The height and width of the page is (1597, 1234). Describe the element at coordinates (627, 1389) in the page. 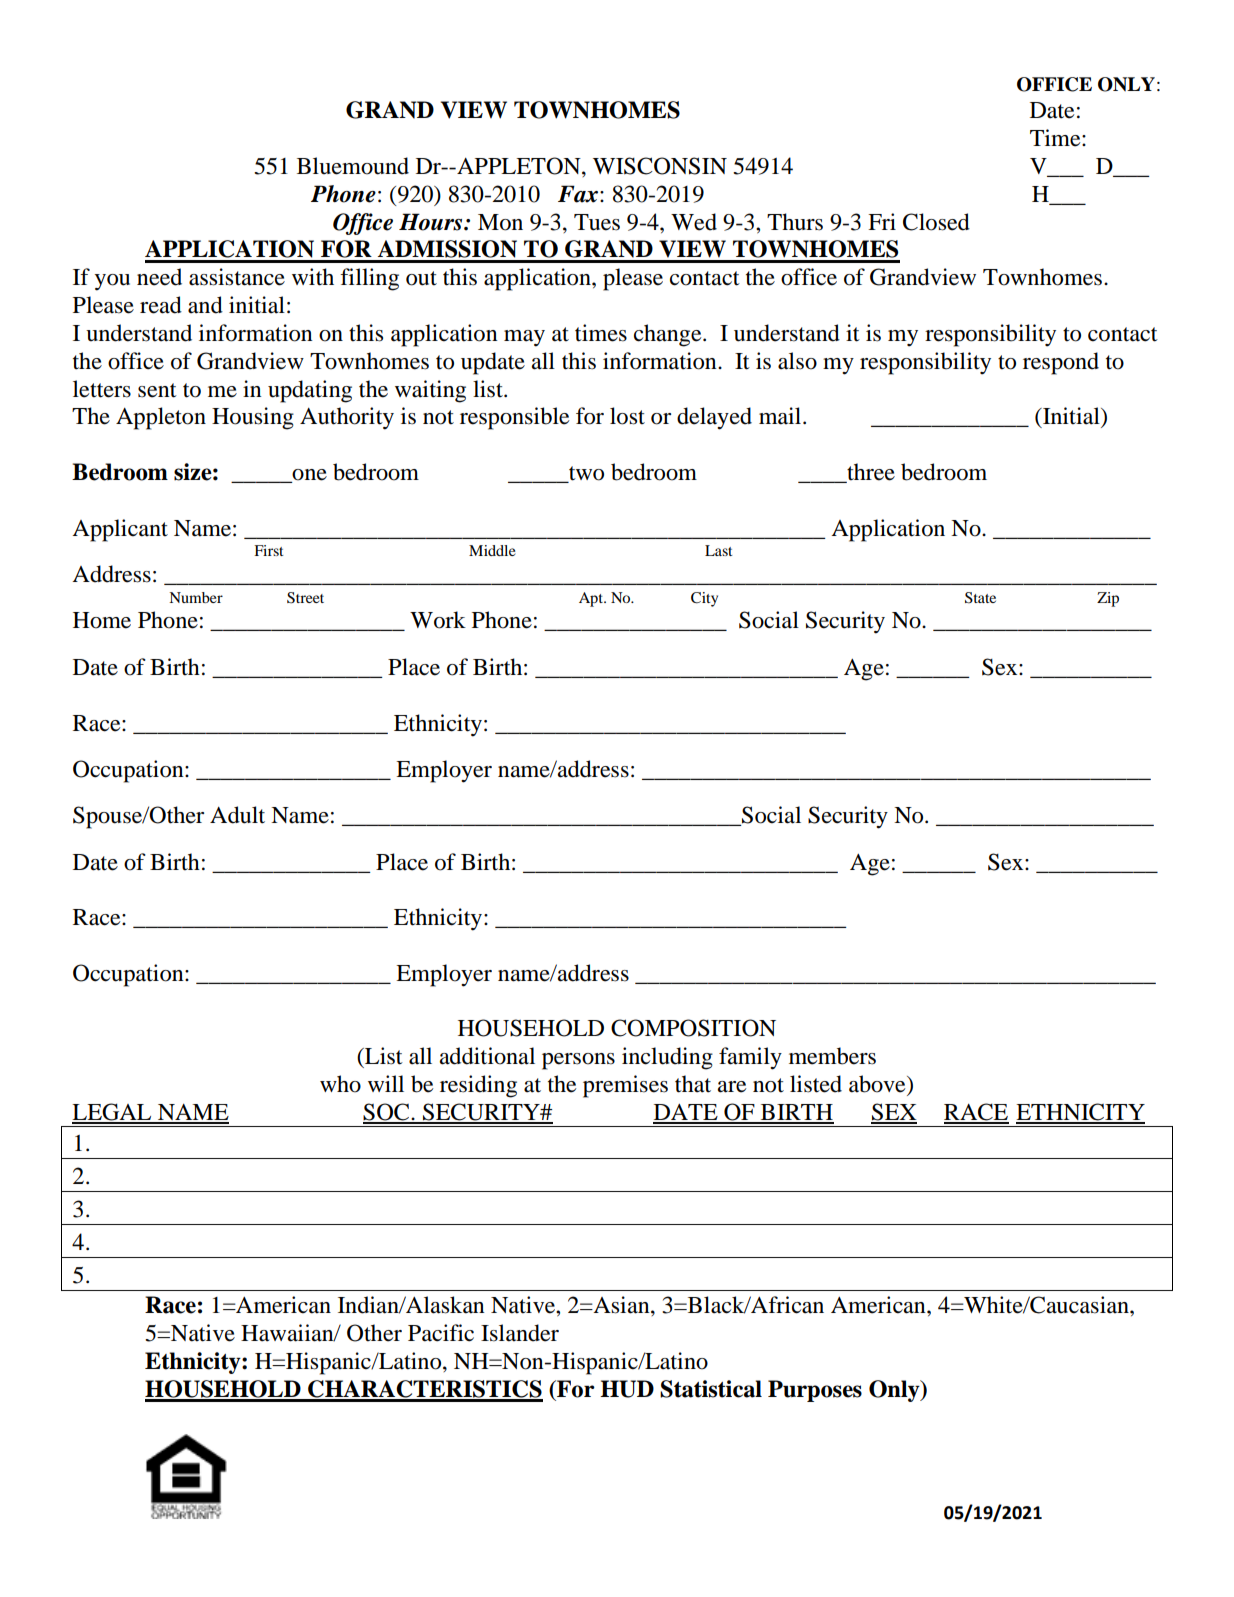

I see `HUD` at that location.
